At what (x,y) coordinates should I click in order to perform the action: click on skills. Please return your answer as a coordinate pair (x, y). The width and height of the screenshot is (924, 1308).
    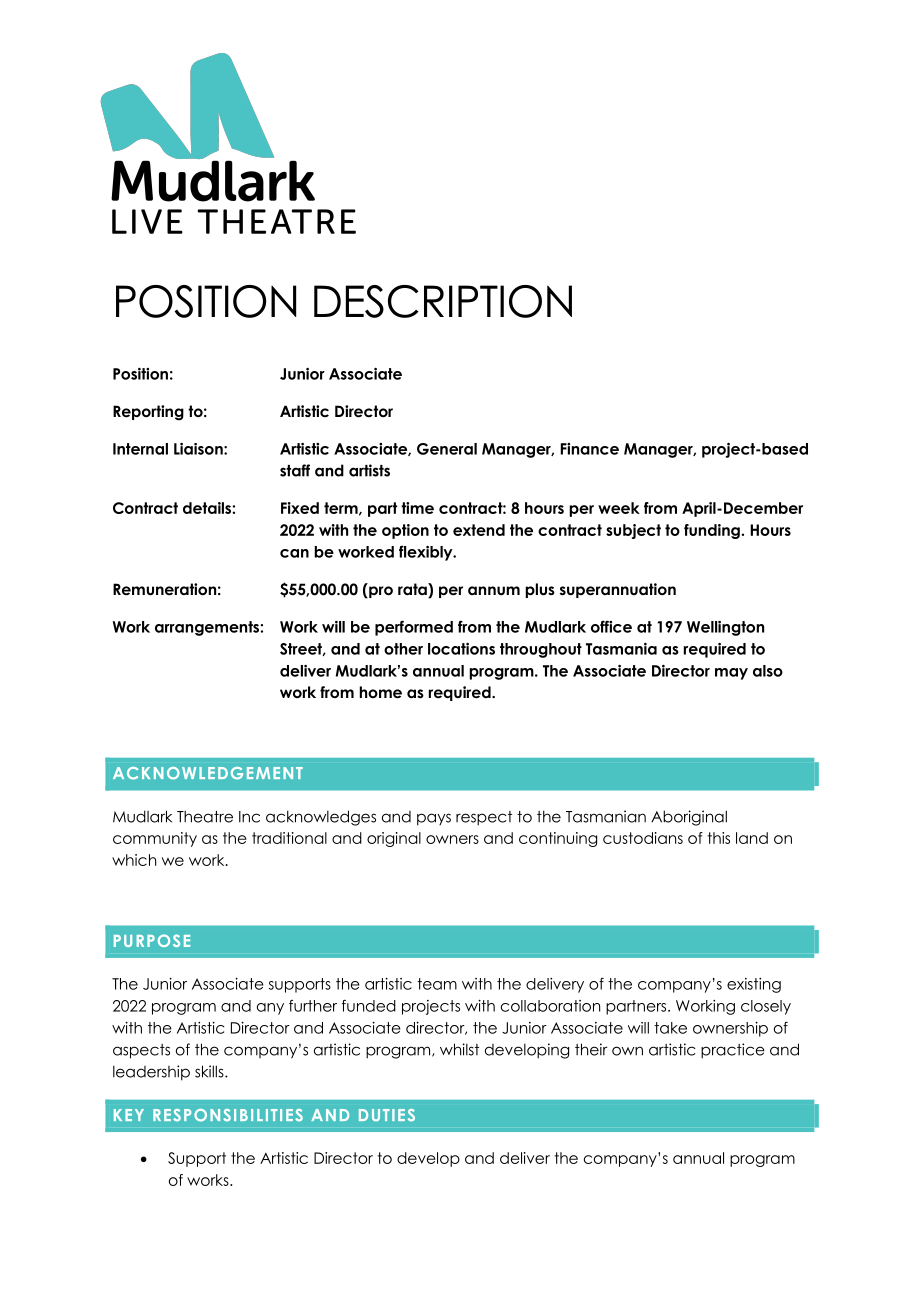
    Looking at the image, I should click on (210, 1071).
